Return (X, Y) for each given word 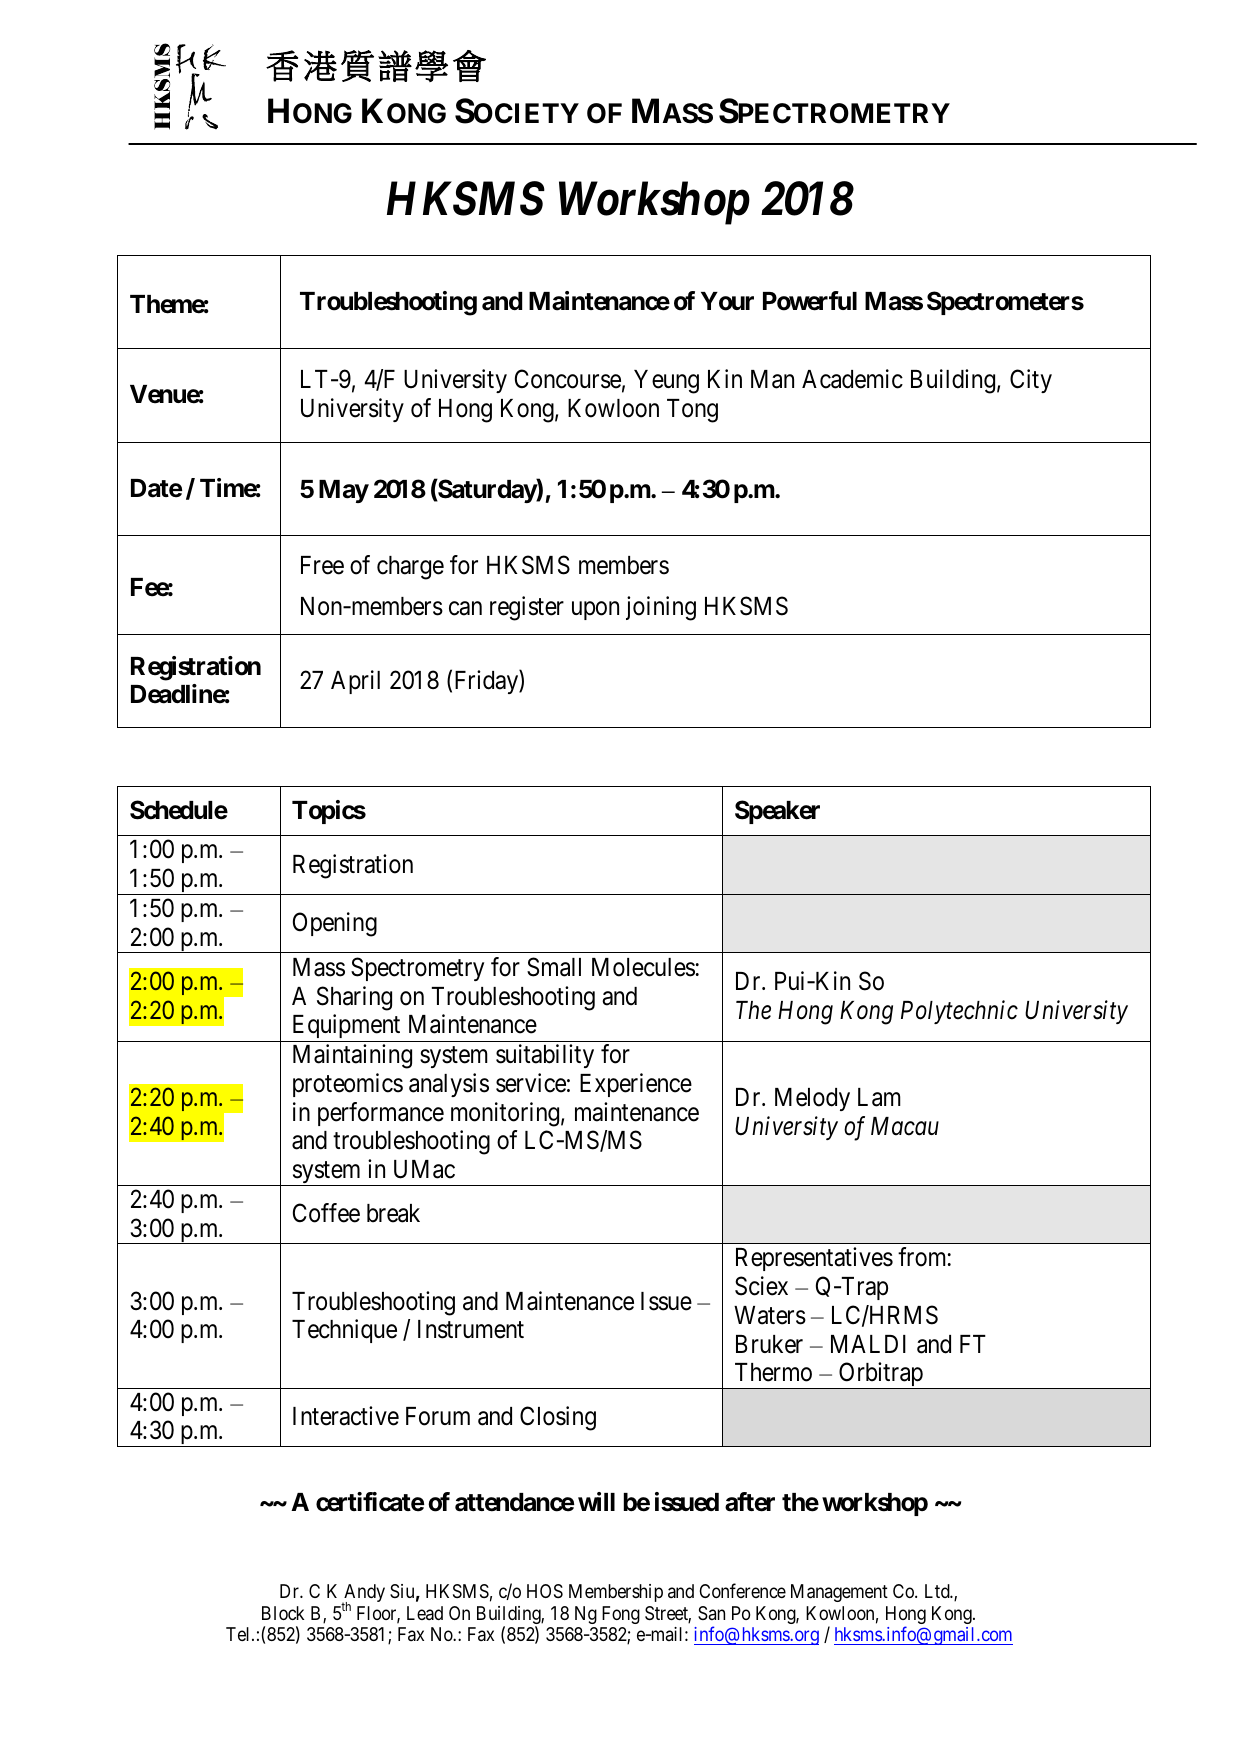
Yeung (666, 382)
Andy (363, 1594)
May (344, 491)
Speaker (777, 812)
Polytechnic (959, 1012)
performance (381, 1114)
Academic (852, 379)
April (355, 682)
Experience (636, 1085)
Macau (905, 1126)
